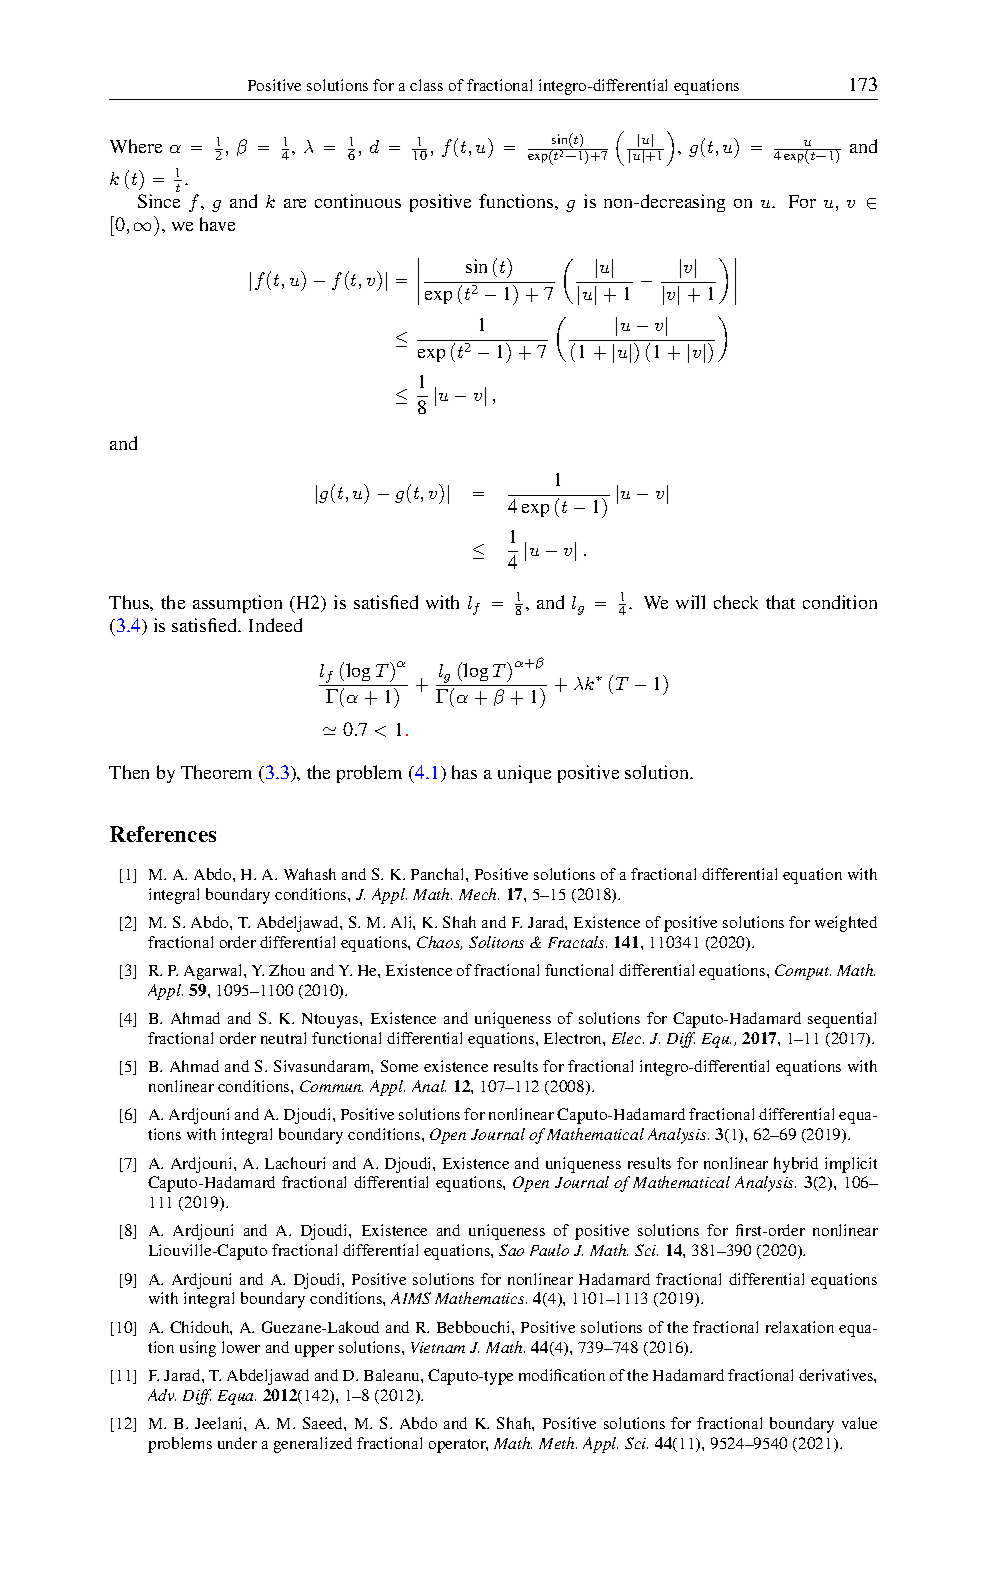  Describe the element at coordinates (496, 942) in the screenshot. I see `Solitons` at that location.
